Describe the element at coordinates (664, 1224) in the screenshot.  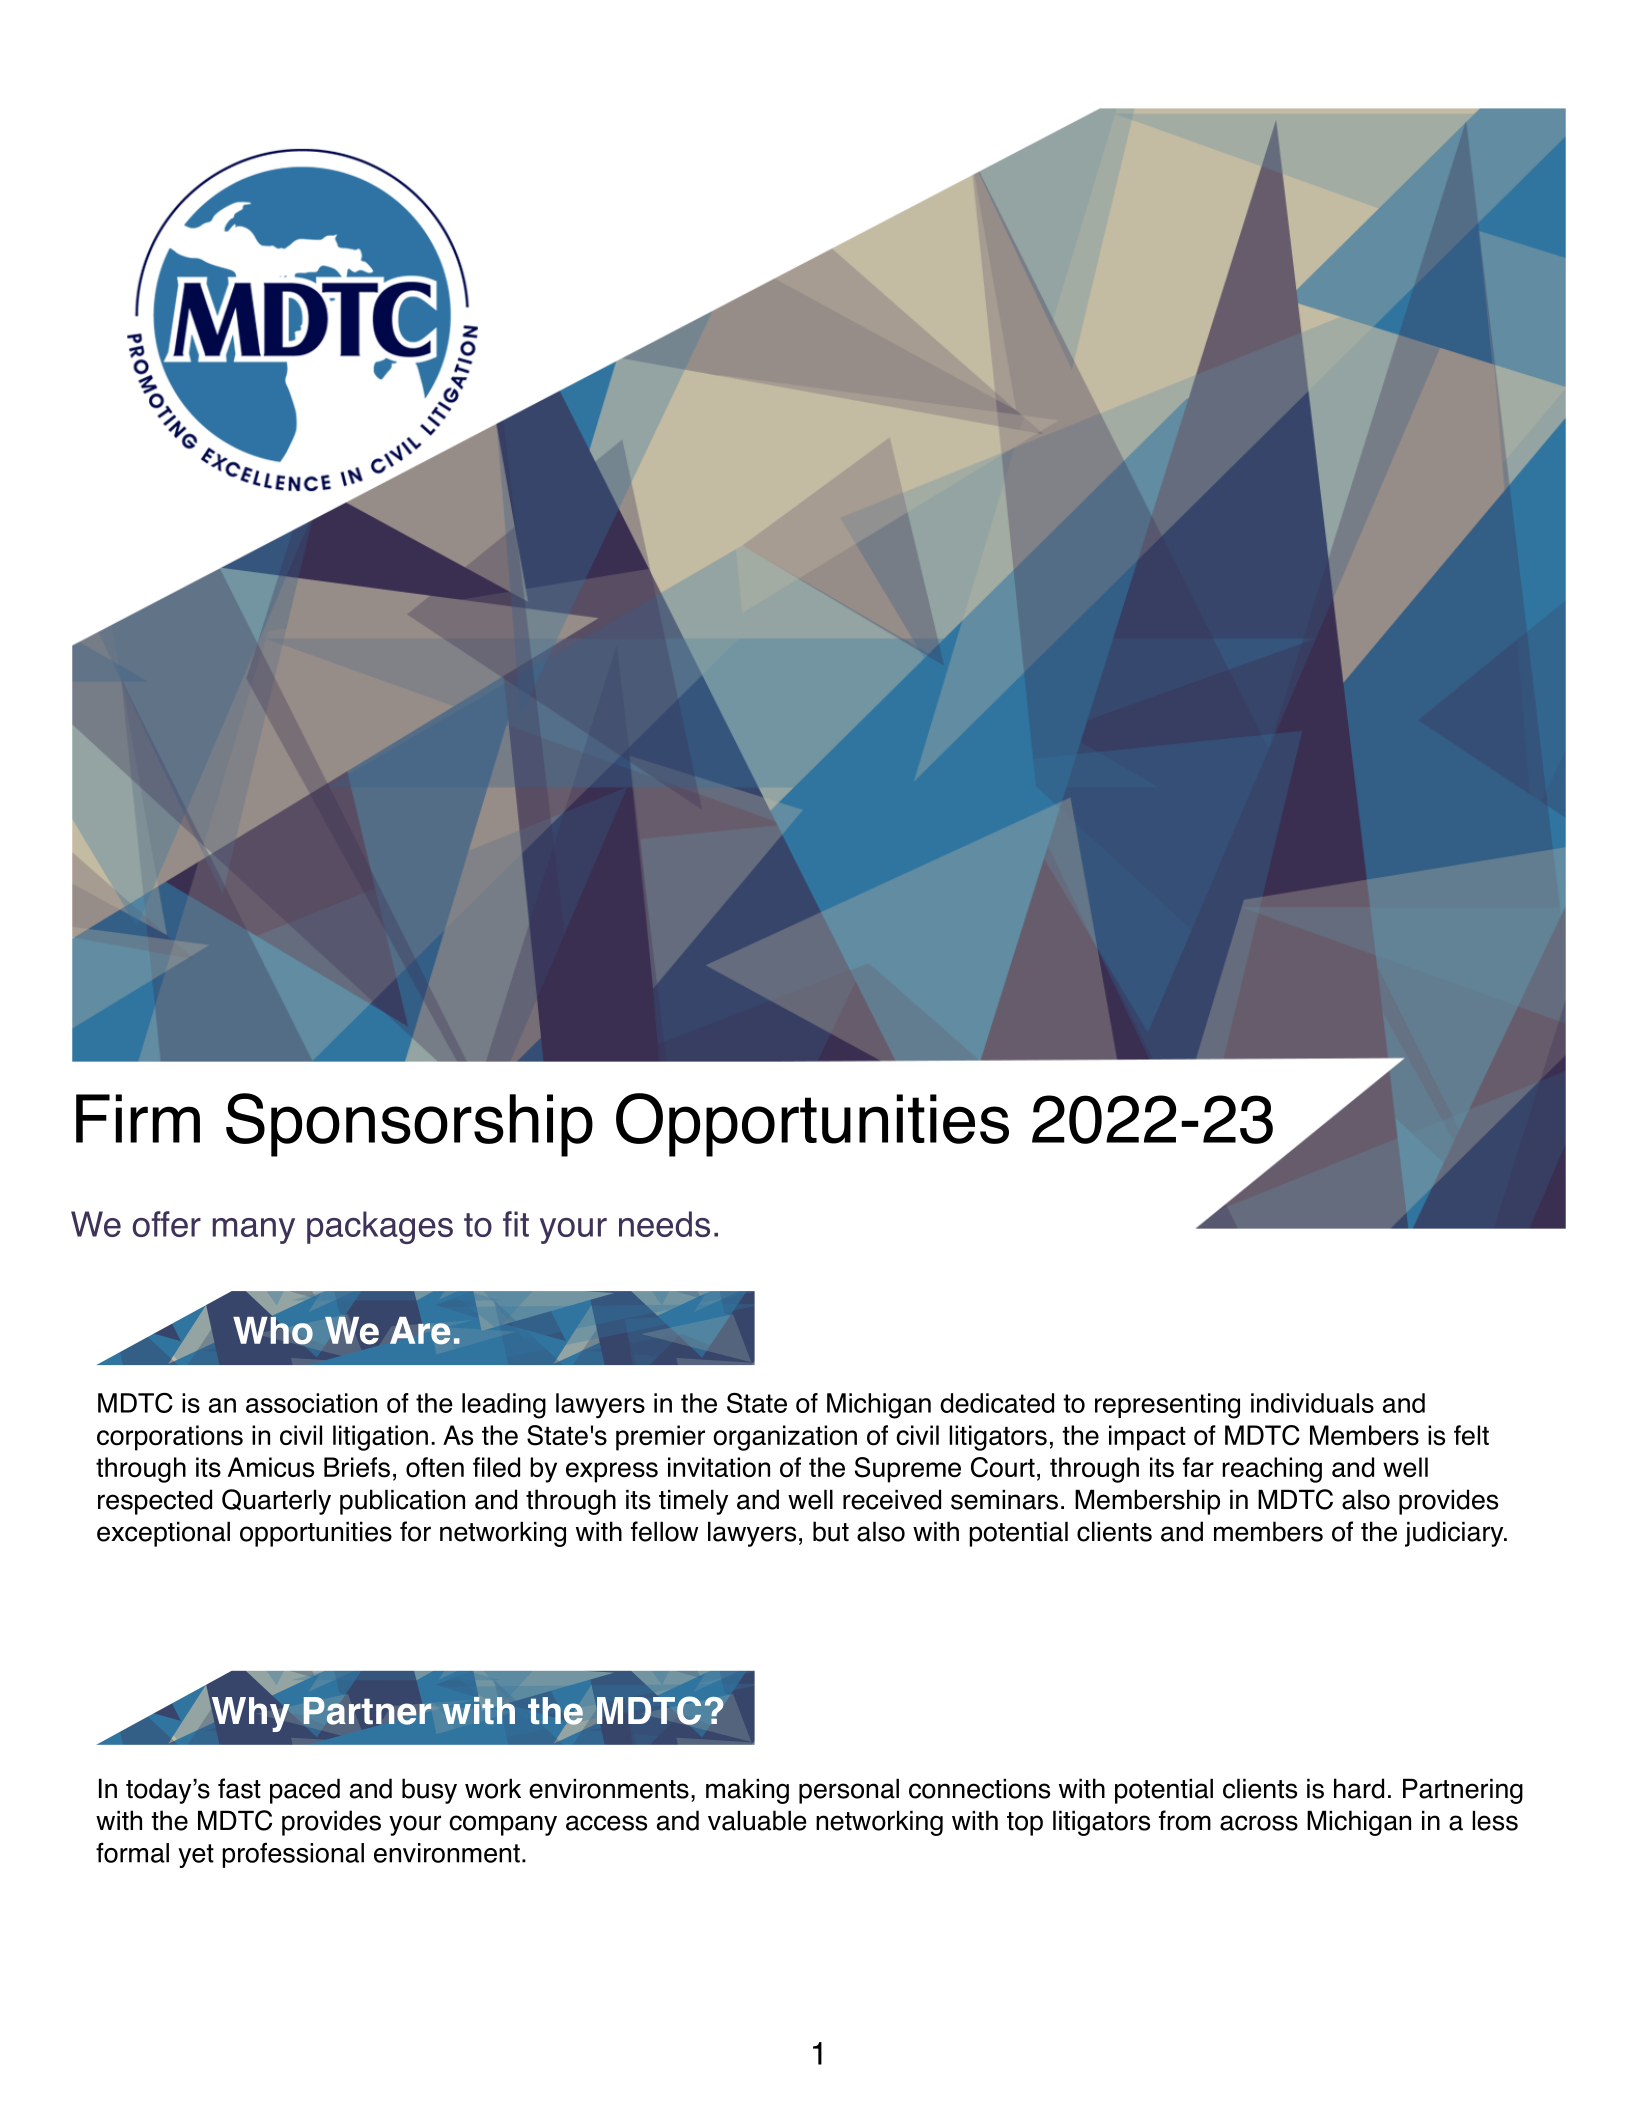
I see `needs` at that location.
